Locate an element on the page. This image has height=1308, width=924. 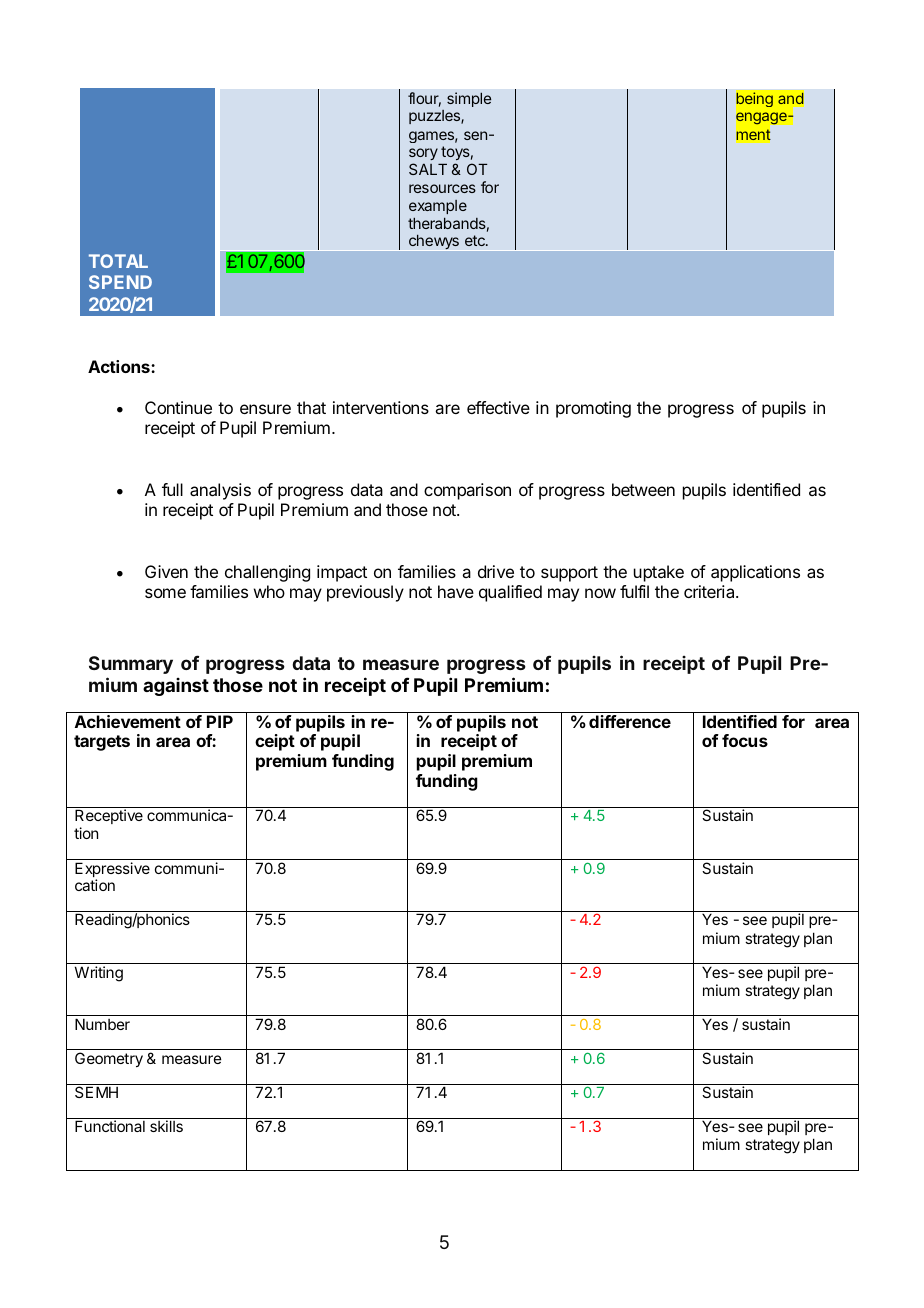
simple is located at coordinates (469, 99).
